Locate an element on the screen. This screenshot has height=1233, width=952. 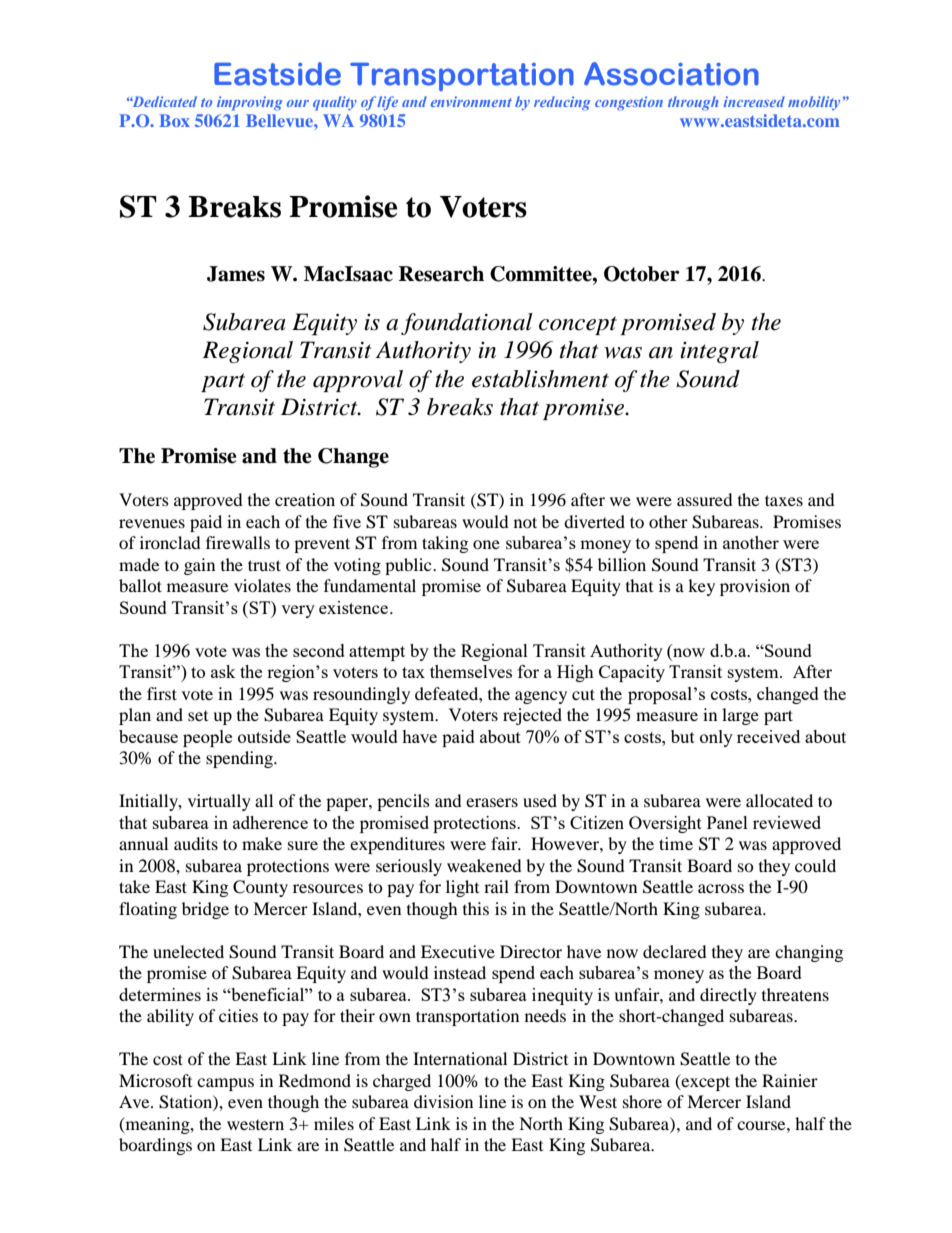
audits is located at coordinates (196, 843).
